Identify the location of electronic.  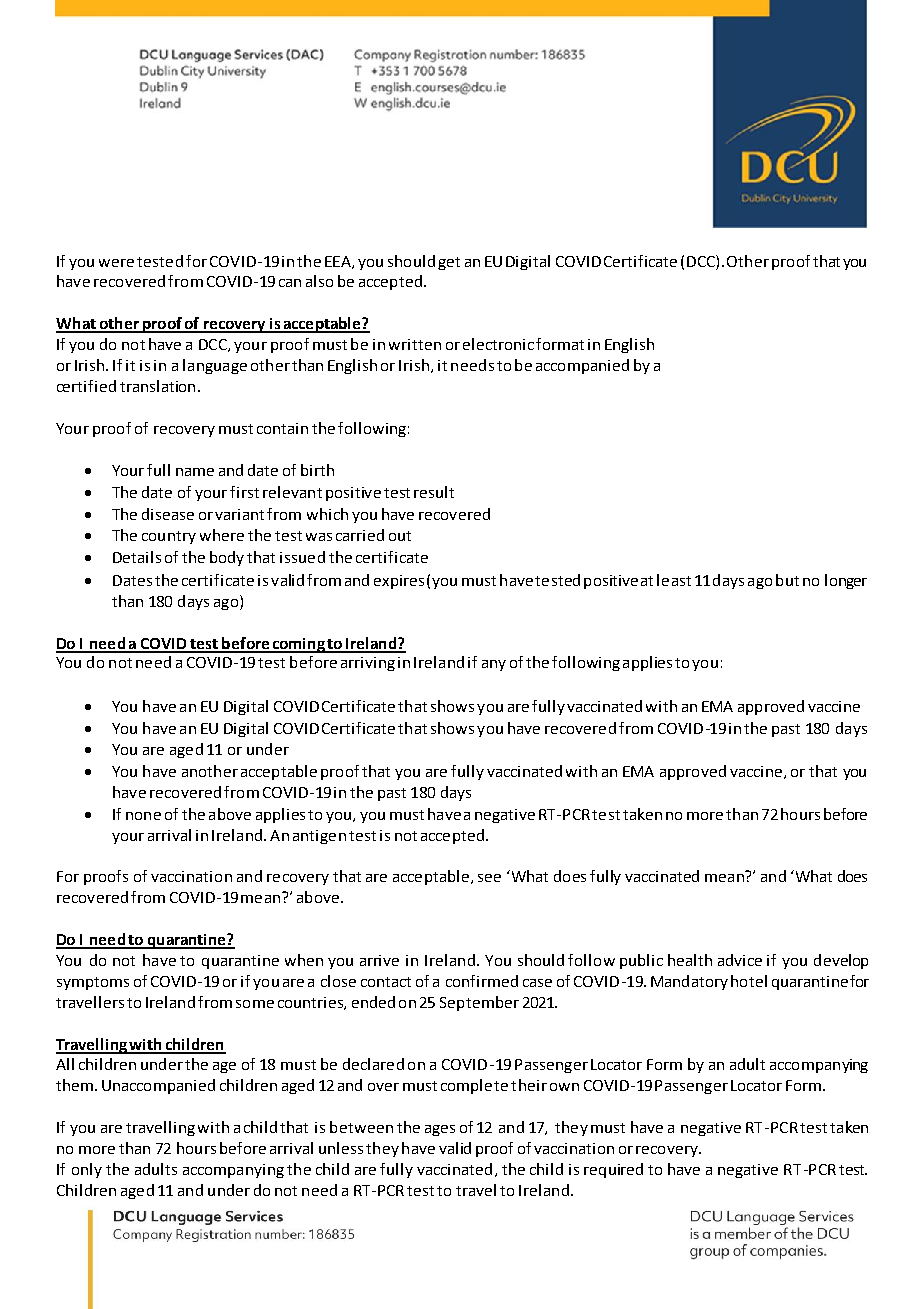
(498, 344).
